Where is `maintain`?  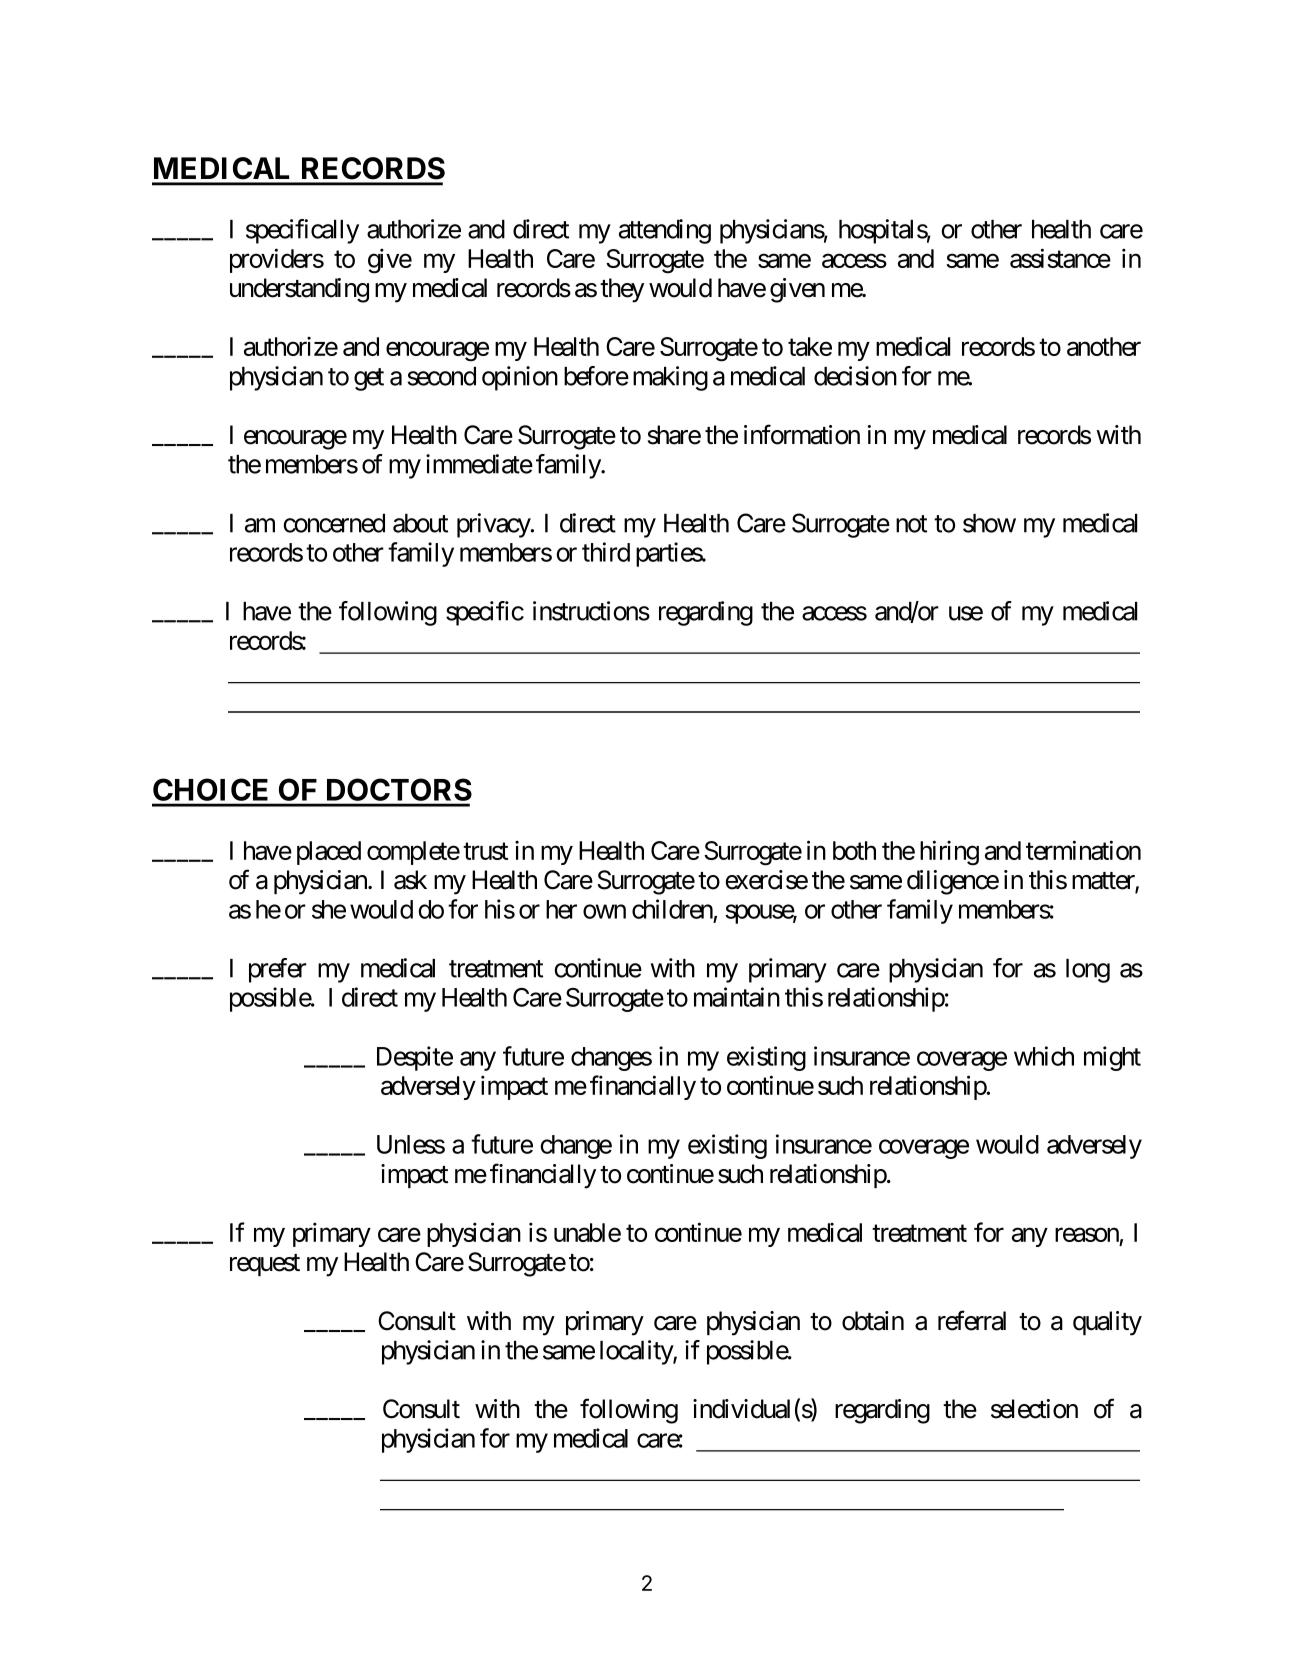
maintain is located at coordinates (737, 997).
